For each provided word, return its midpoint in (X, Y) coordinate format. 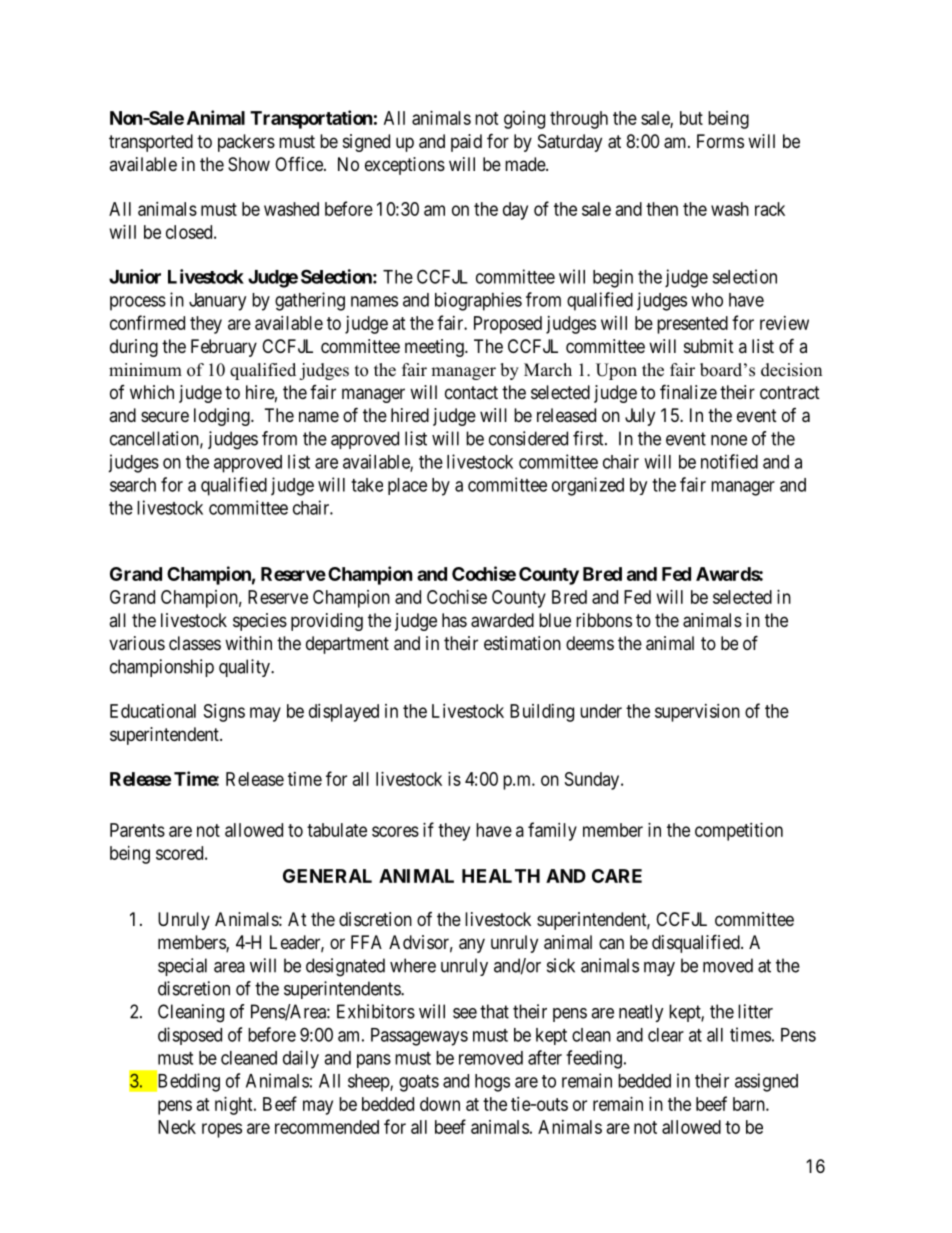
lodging (223, 417)
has (454, 620)
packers (246, 143)
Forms (720, 141)
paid (466, 143)
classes (195, 643)
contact (471, 392)
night (235, 1106)
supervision (697, 713)
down (440, 1104)
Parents (137, 830)
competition (739, 832)
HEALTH (501, 876)
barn (750, 1104)
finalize (688, 392)
